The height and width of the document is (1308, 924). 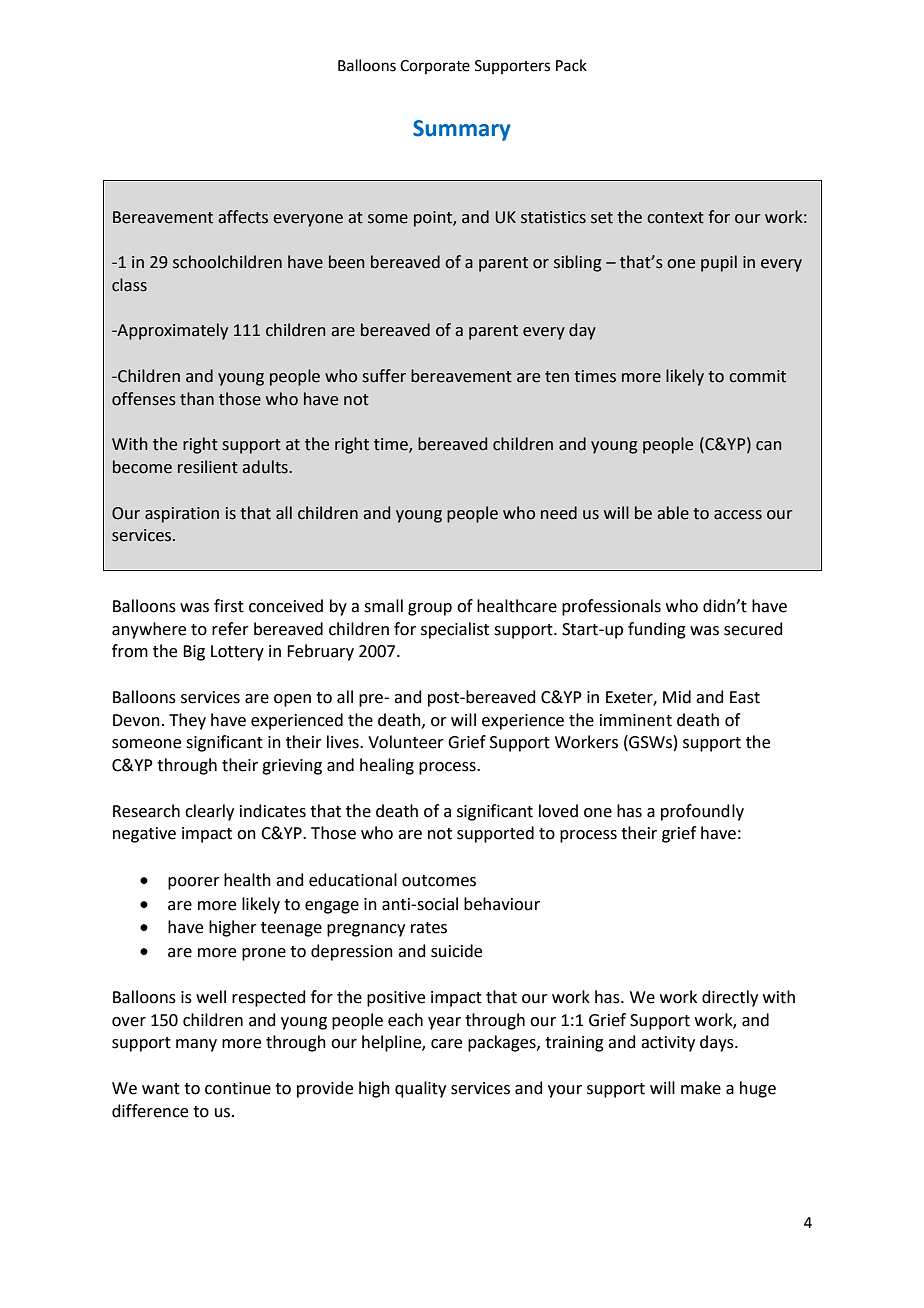 What do you see at coordinates (384, 376) in the document?
I see `suffer` at bounding box center [384, 376].
